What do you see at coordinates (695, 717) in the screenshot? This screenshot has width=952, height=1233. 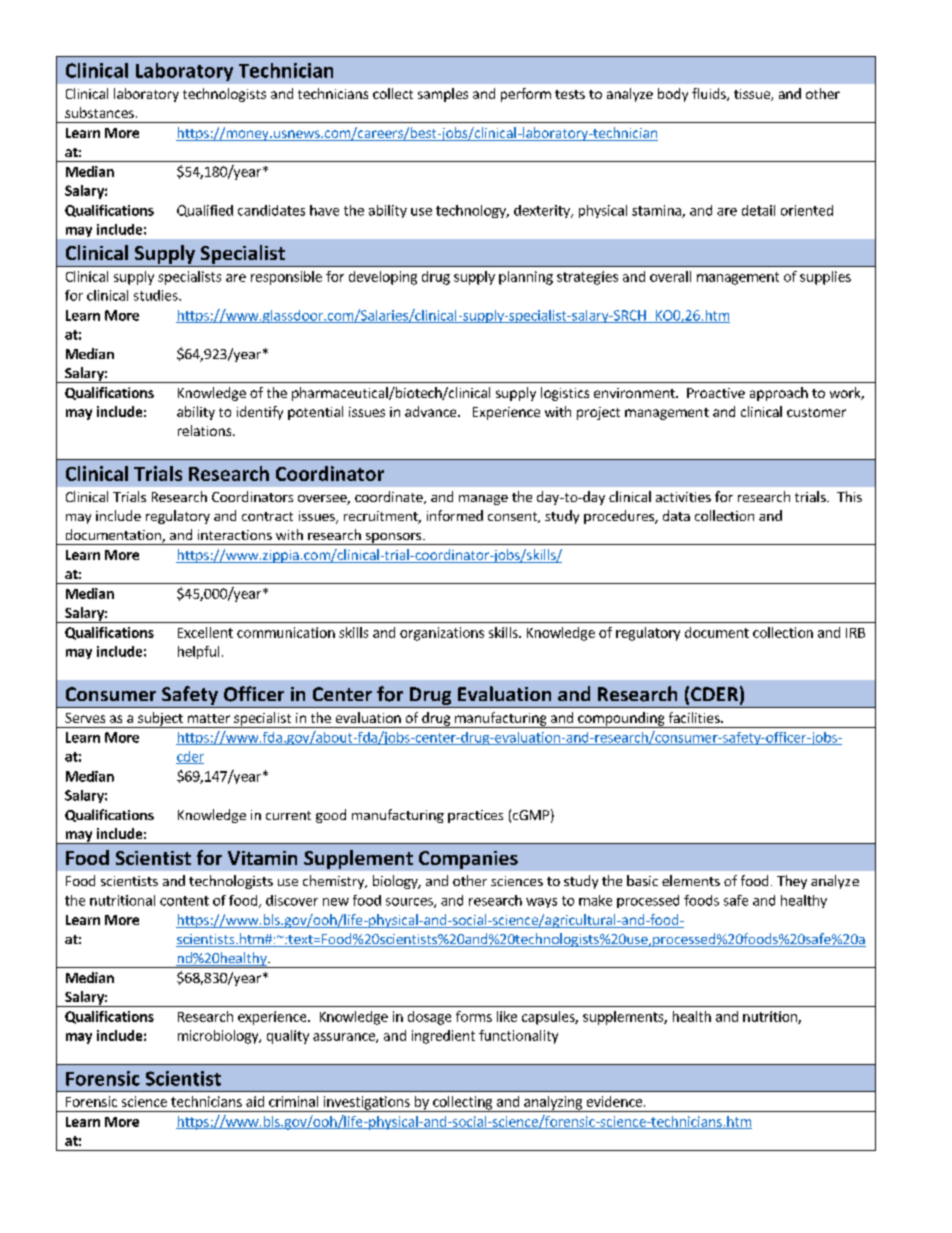 I see `facilities` at bounding box center [695, 717].
